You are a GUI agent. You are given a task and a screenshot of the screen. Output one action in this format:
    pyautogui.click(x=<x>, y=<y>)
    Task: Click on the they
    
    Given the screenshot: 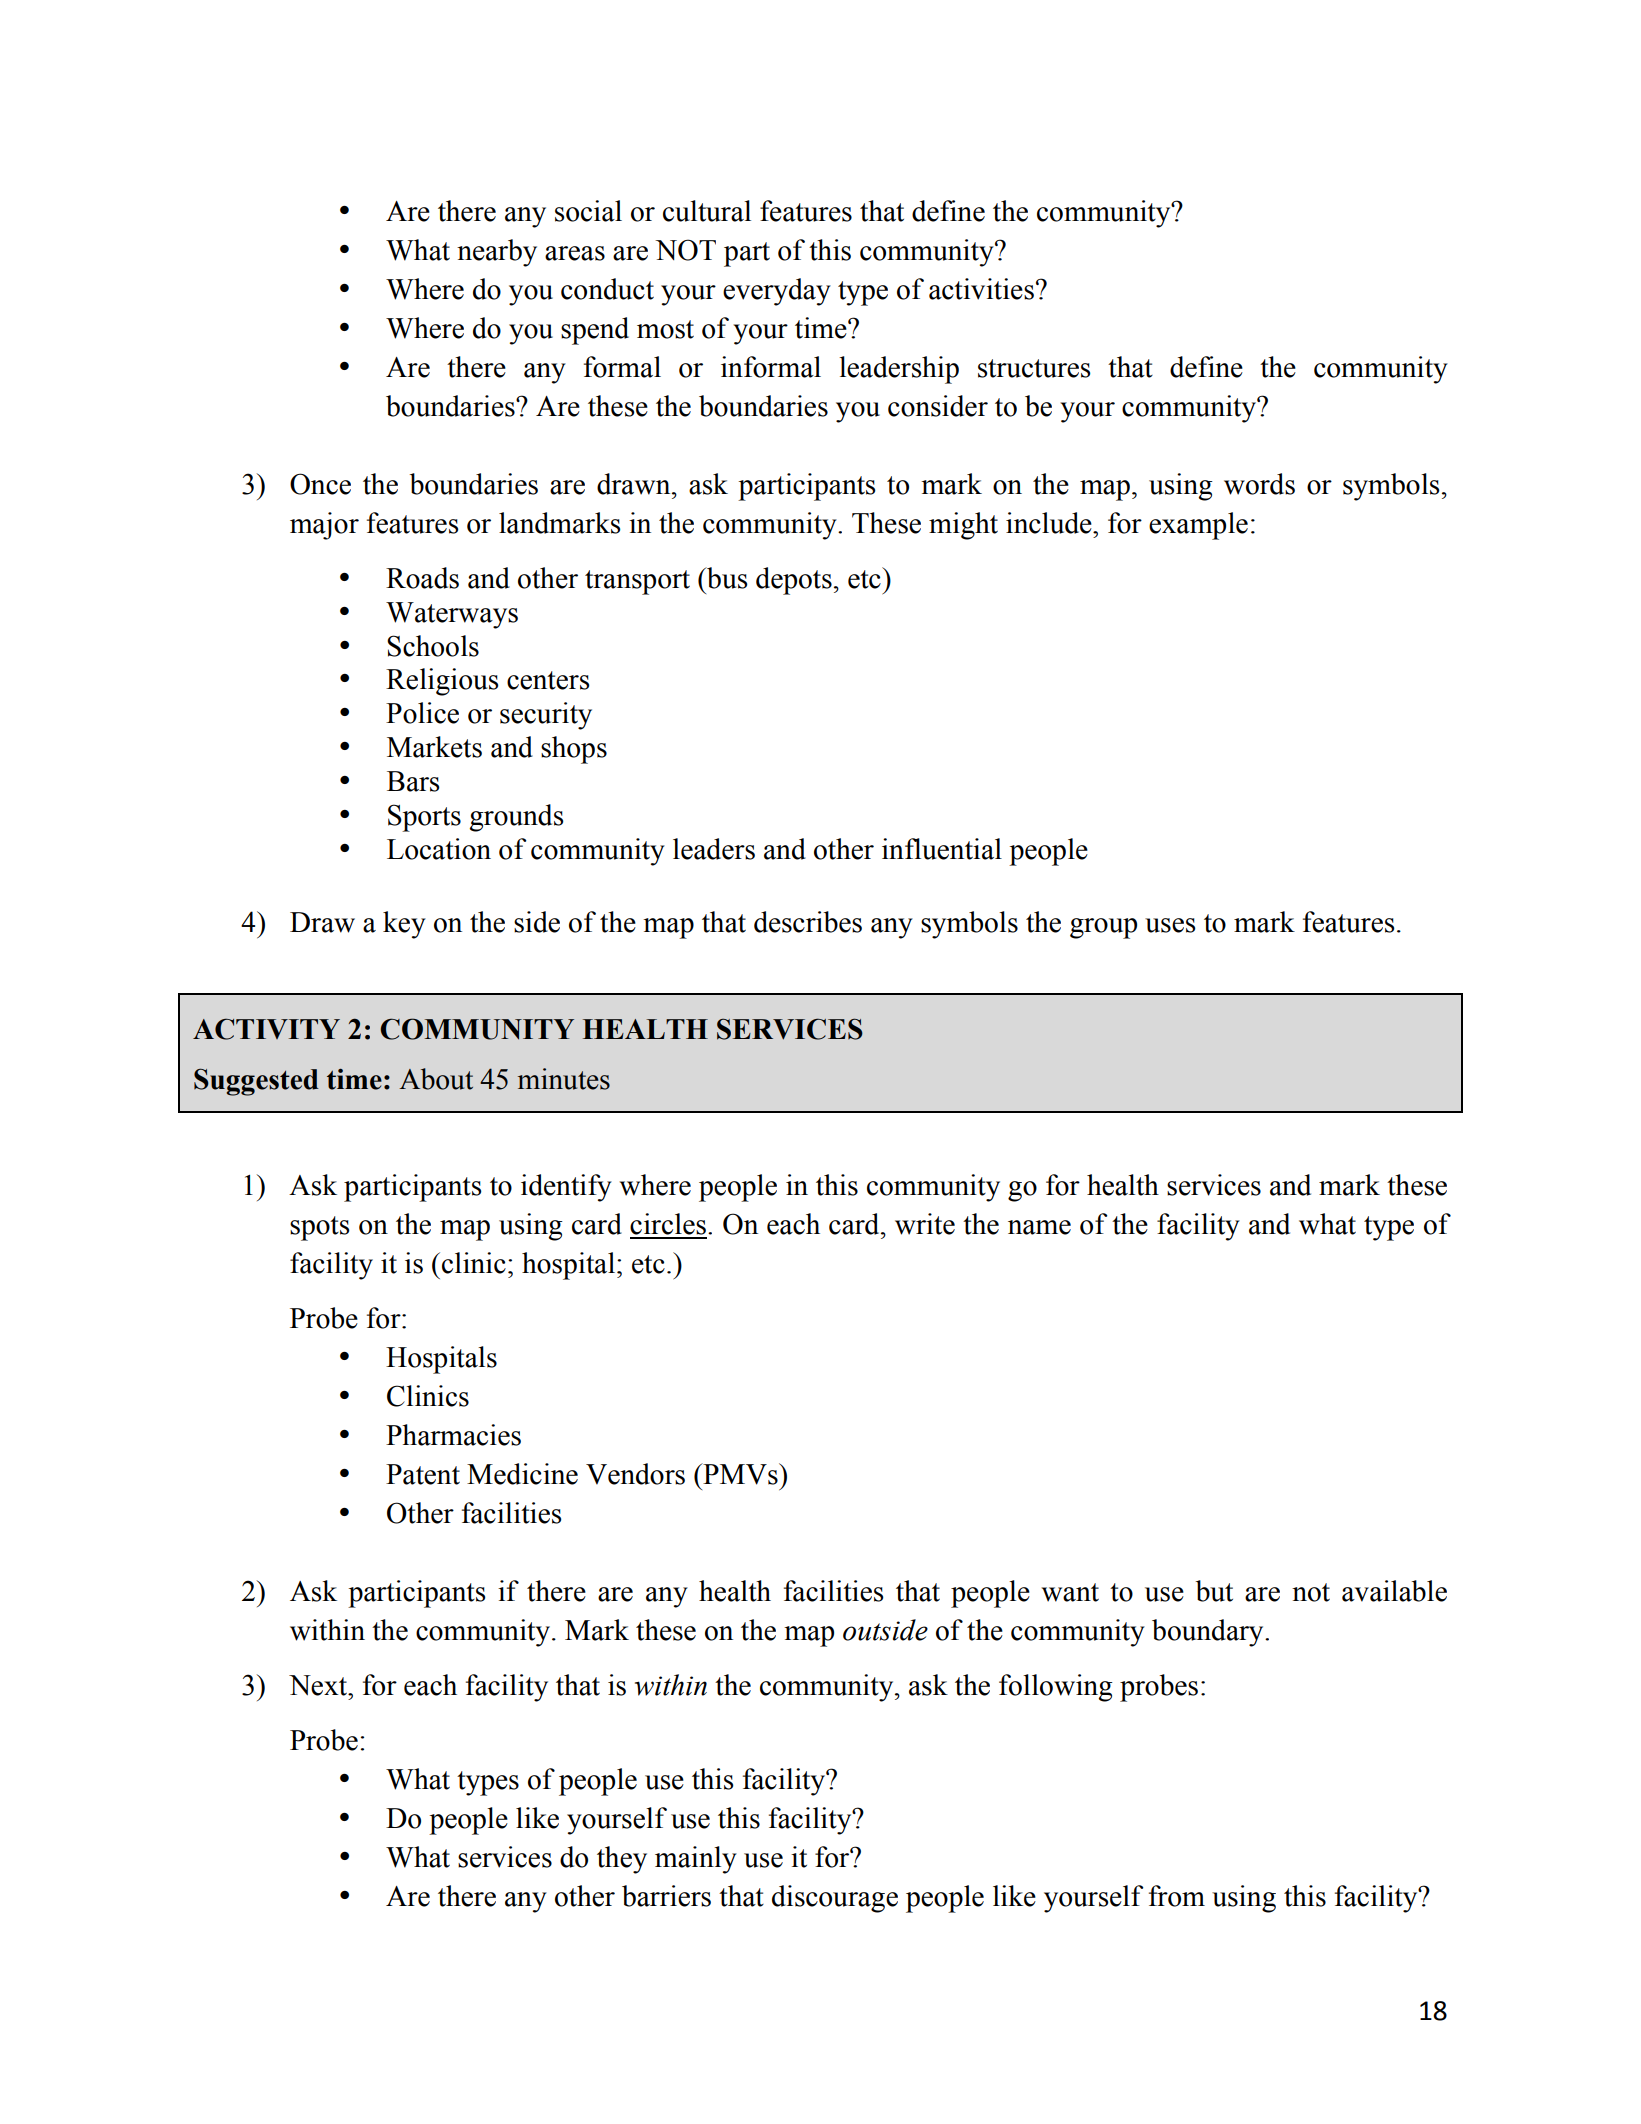 What is the action you would take?
    pyautogui.click(x=622, y=1860)
